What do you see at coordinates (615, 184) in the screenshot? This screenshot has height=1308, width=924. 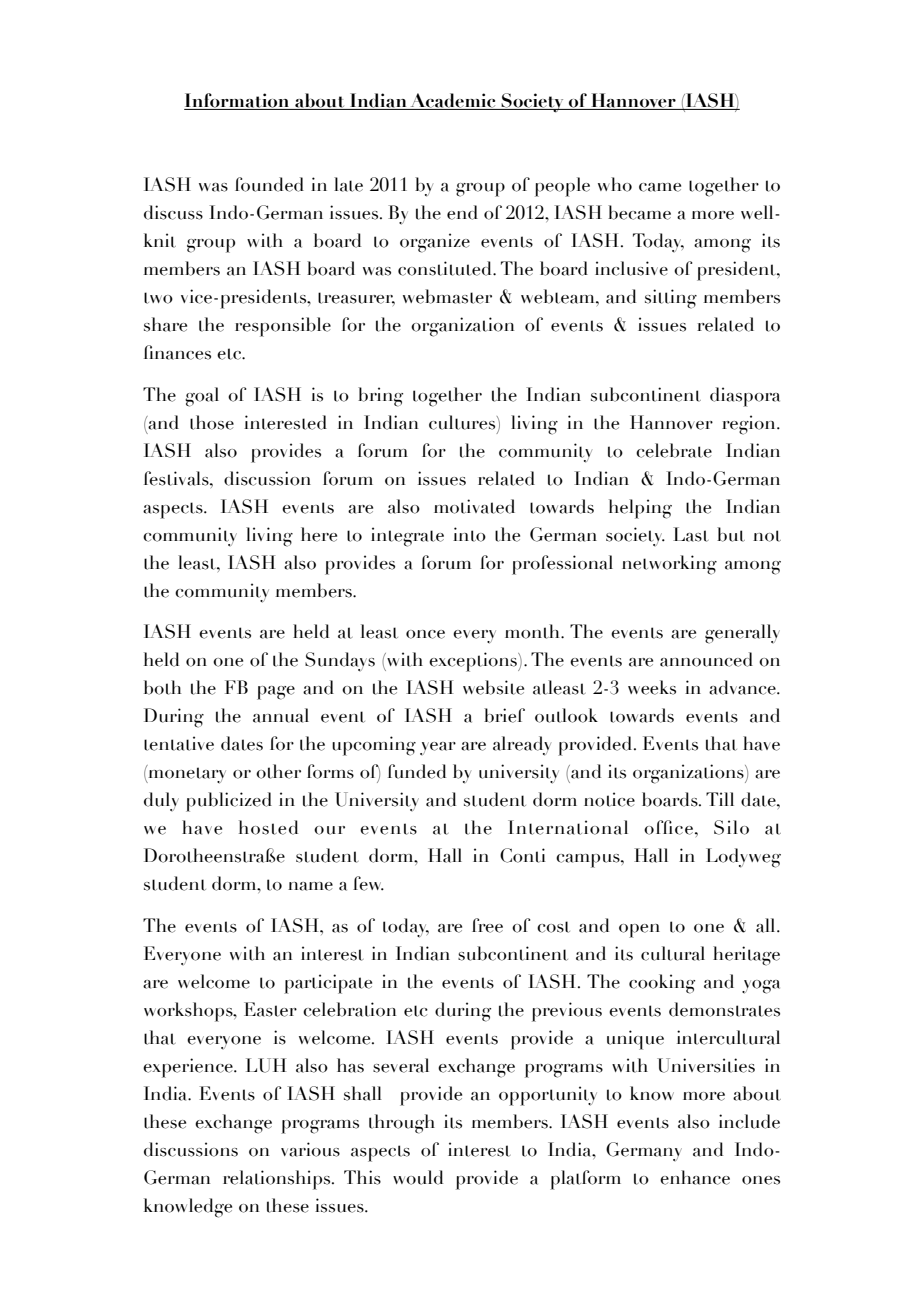 I see `who` at bounding box center [615, 184].
